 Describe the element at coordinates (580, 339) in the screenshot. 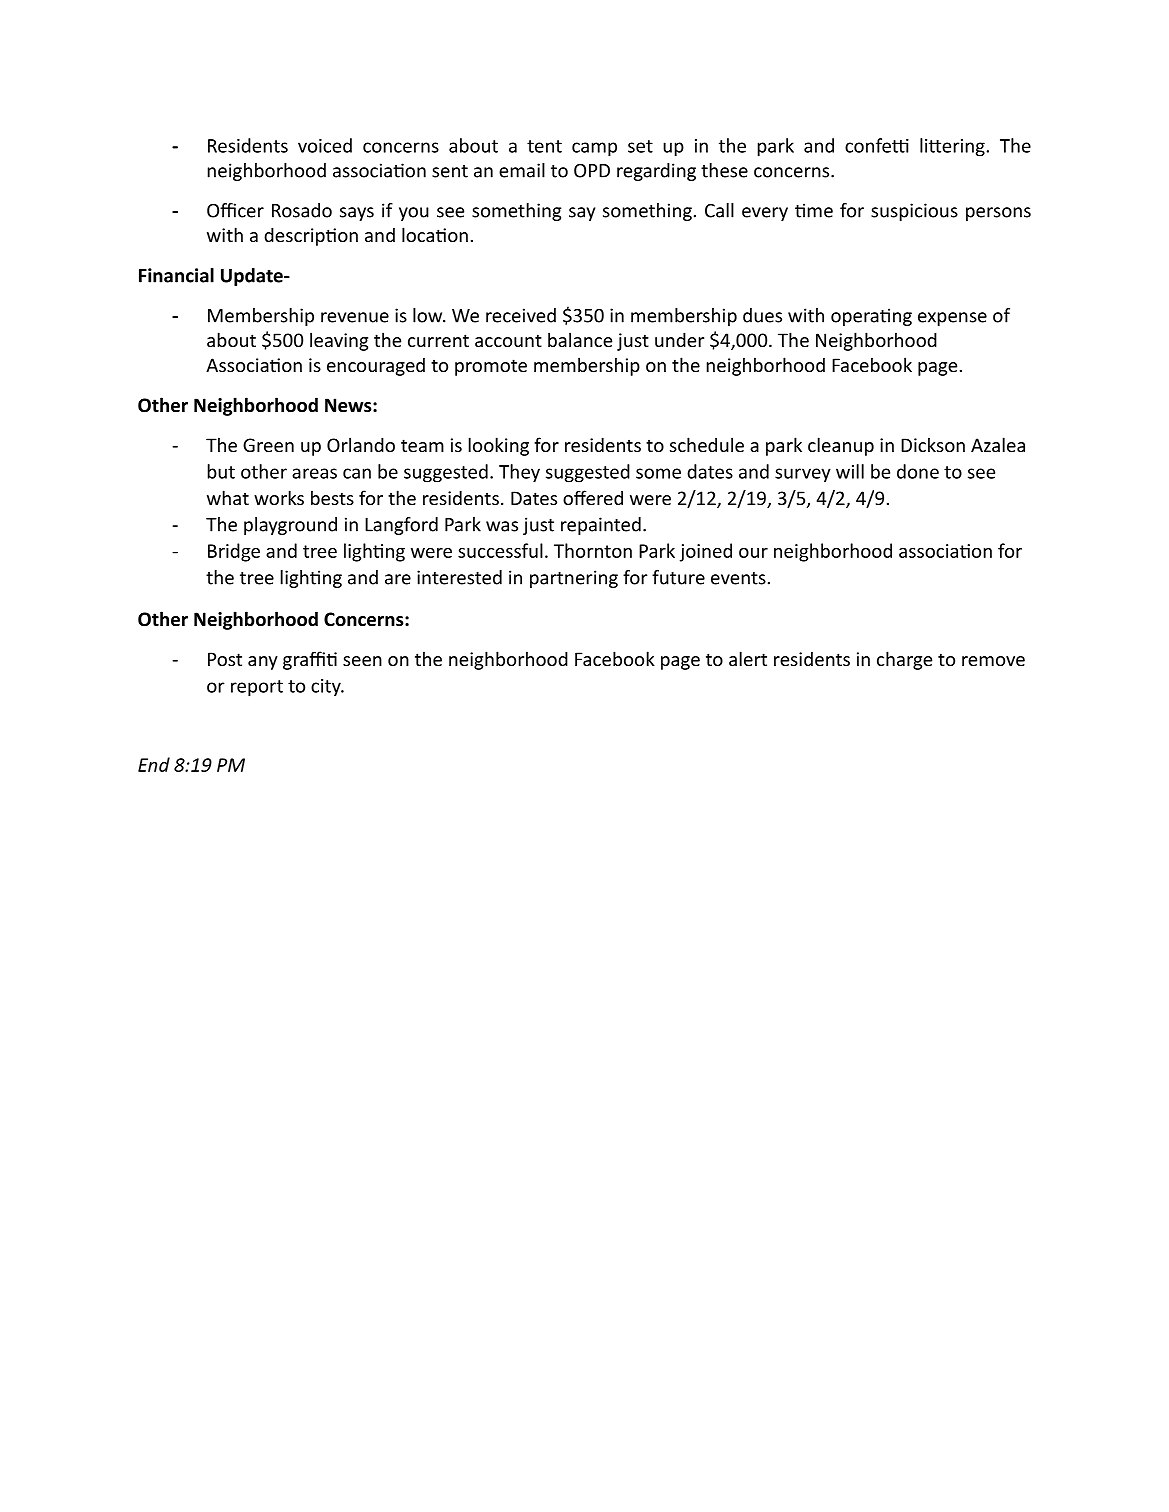

I see `balance` at that location.
